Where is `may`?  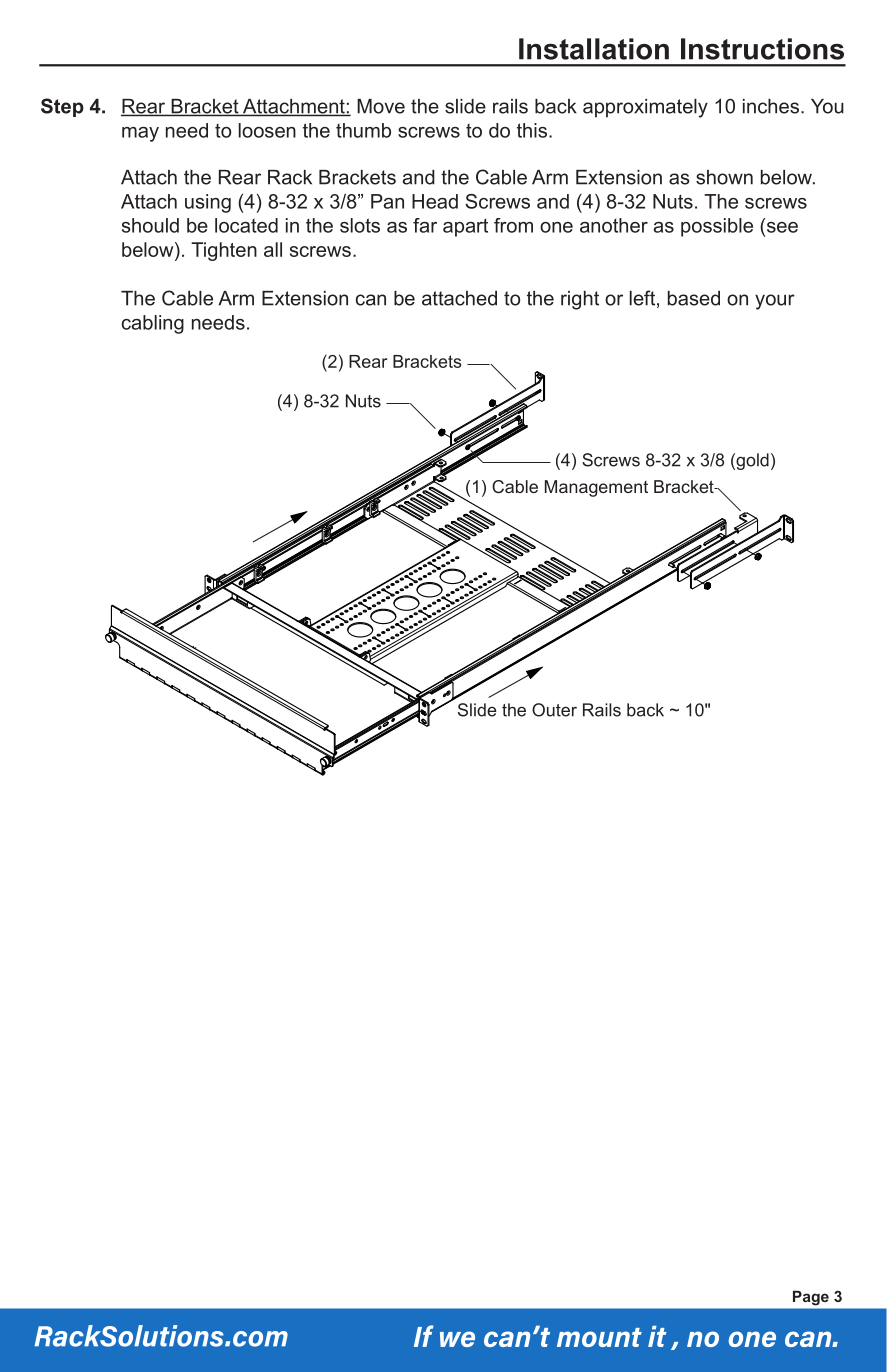 may is located at coordinates (140, 134).
